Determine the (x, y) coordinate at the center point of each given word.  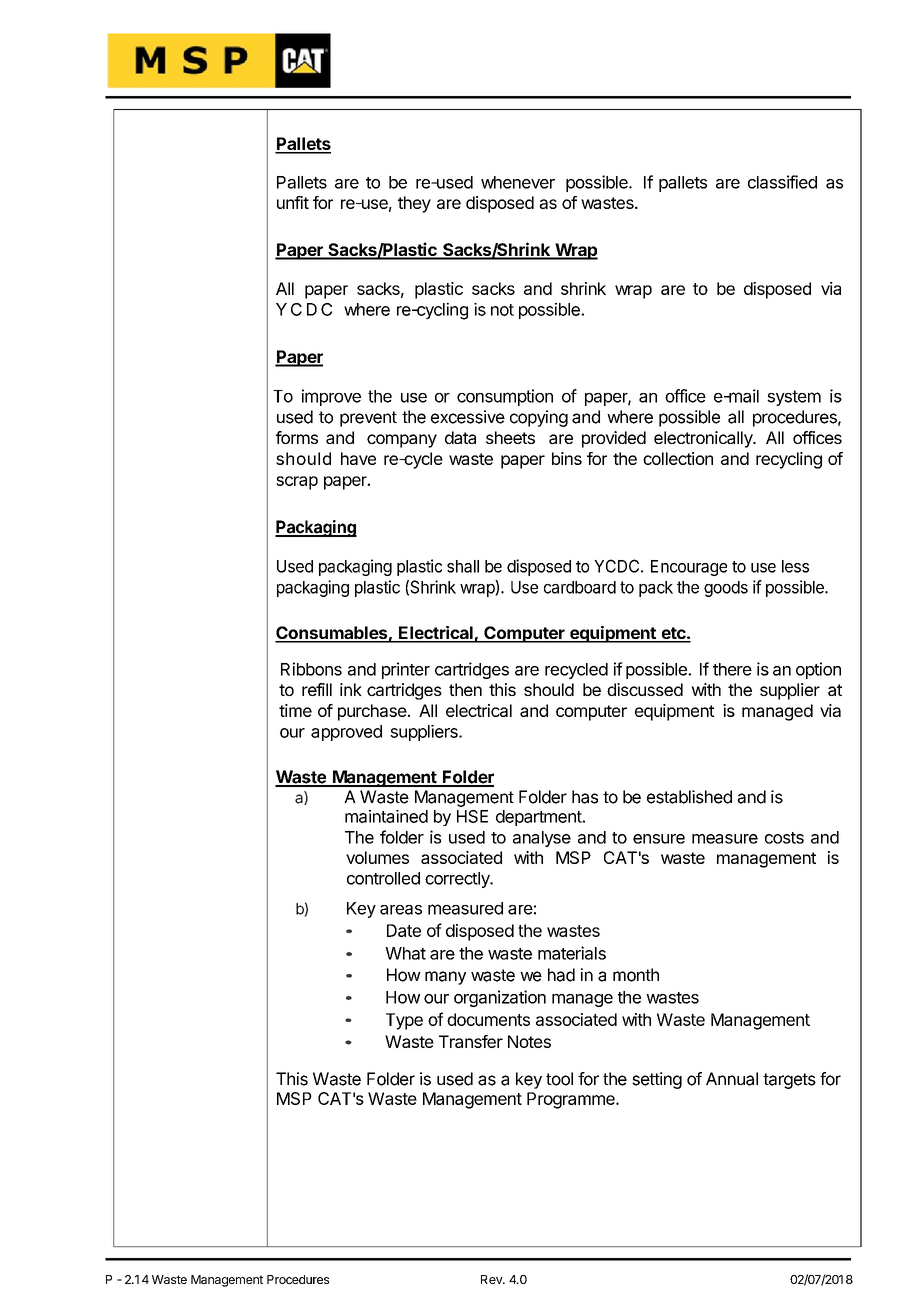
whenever (518, 182)
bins (567, 458)
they (414, 204)
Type (404, 1021)
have (358, 458)
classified (782, 182)
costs (784, 838)
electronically (704, 439)
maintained (386, 816)
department (540, 818)
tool (559, 1079)
